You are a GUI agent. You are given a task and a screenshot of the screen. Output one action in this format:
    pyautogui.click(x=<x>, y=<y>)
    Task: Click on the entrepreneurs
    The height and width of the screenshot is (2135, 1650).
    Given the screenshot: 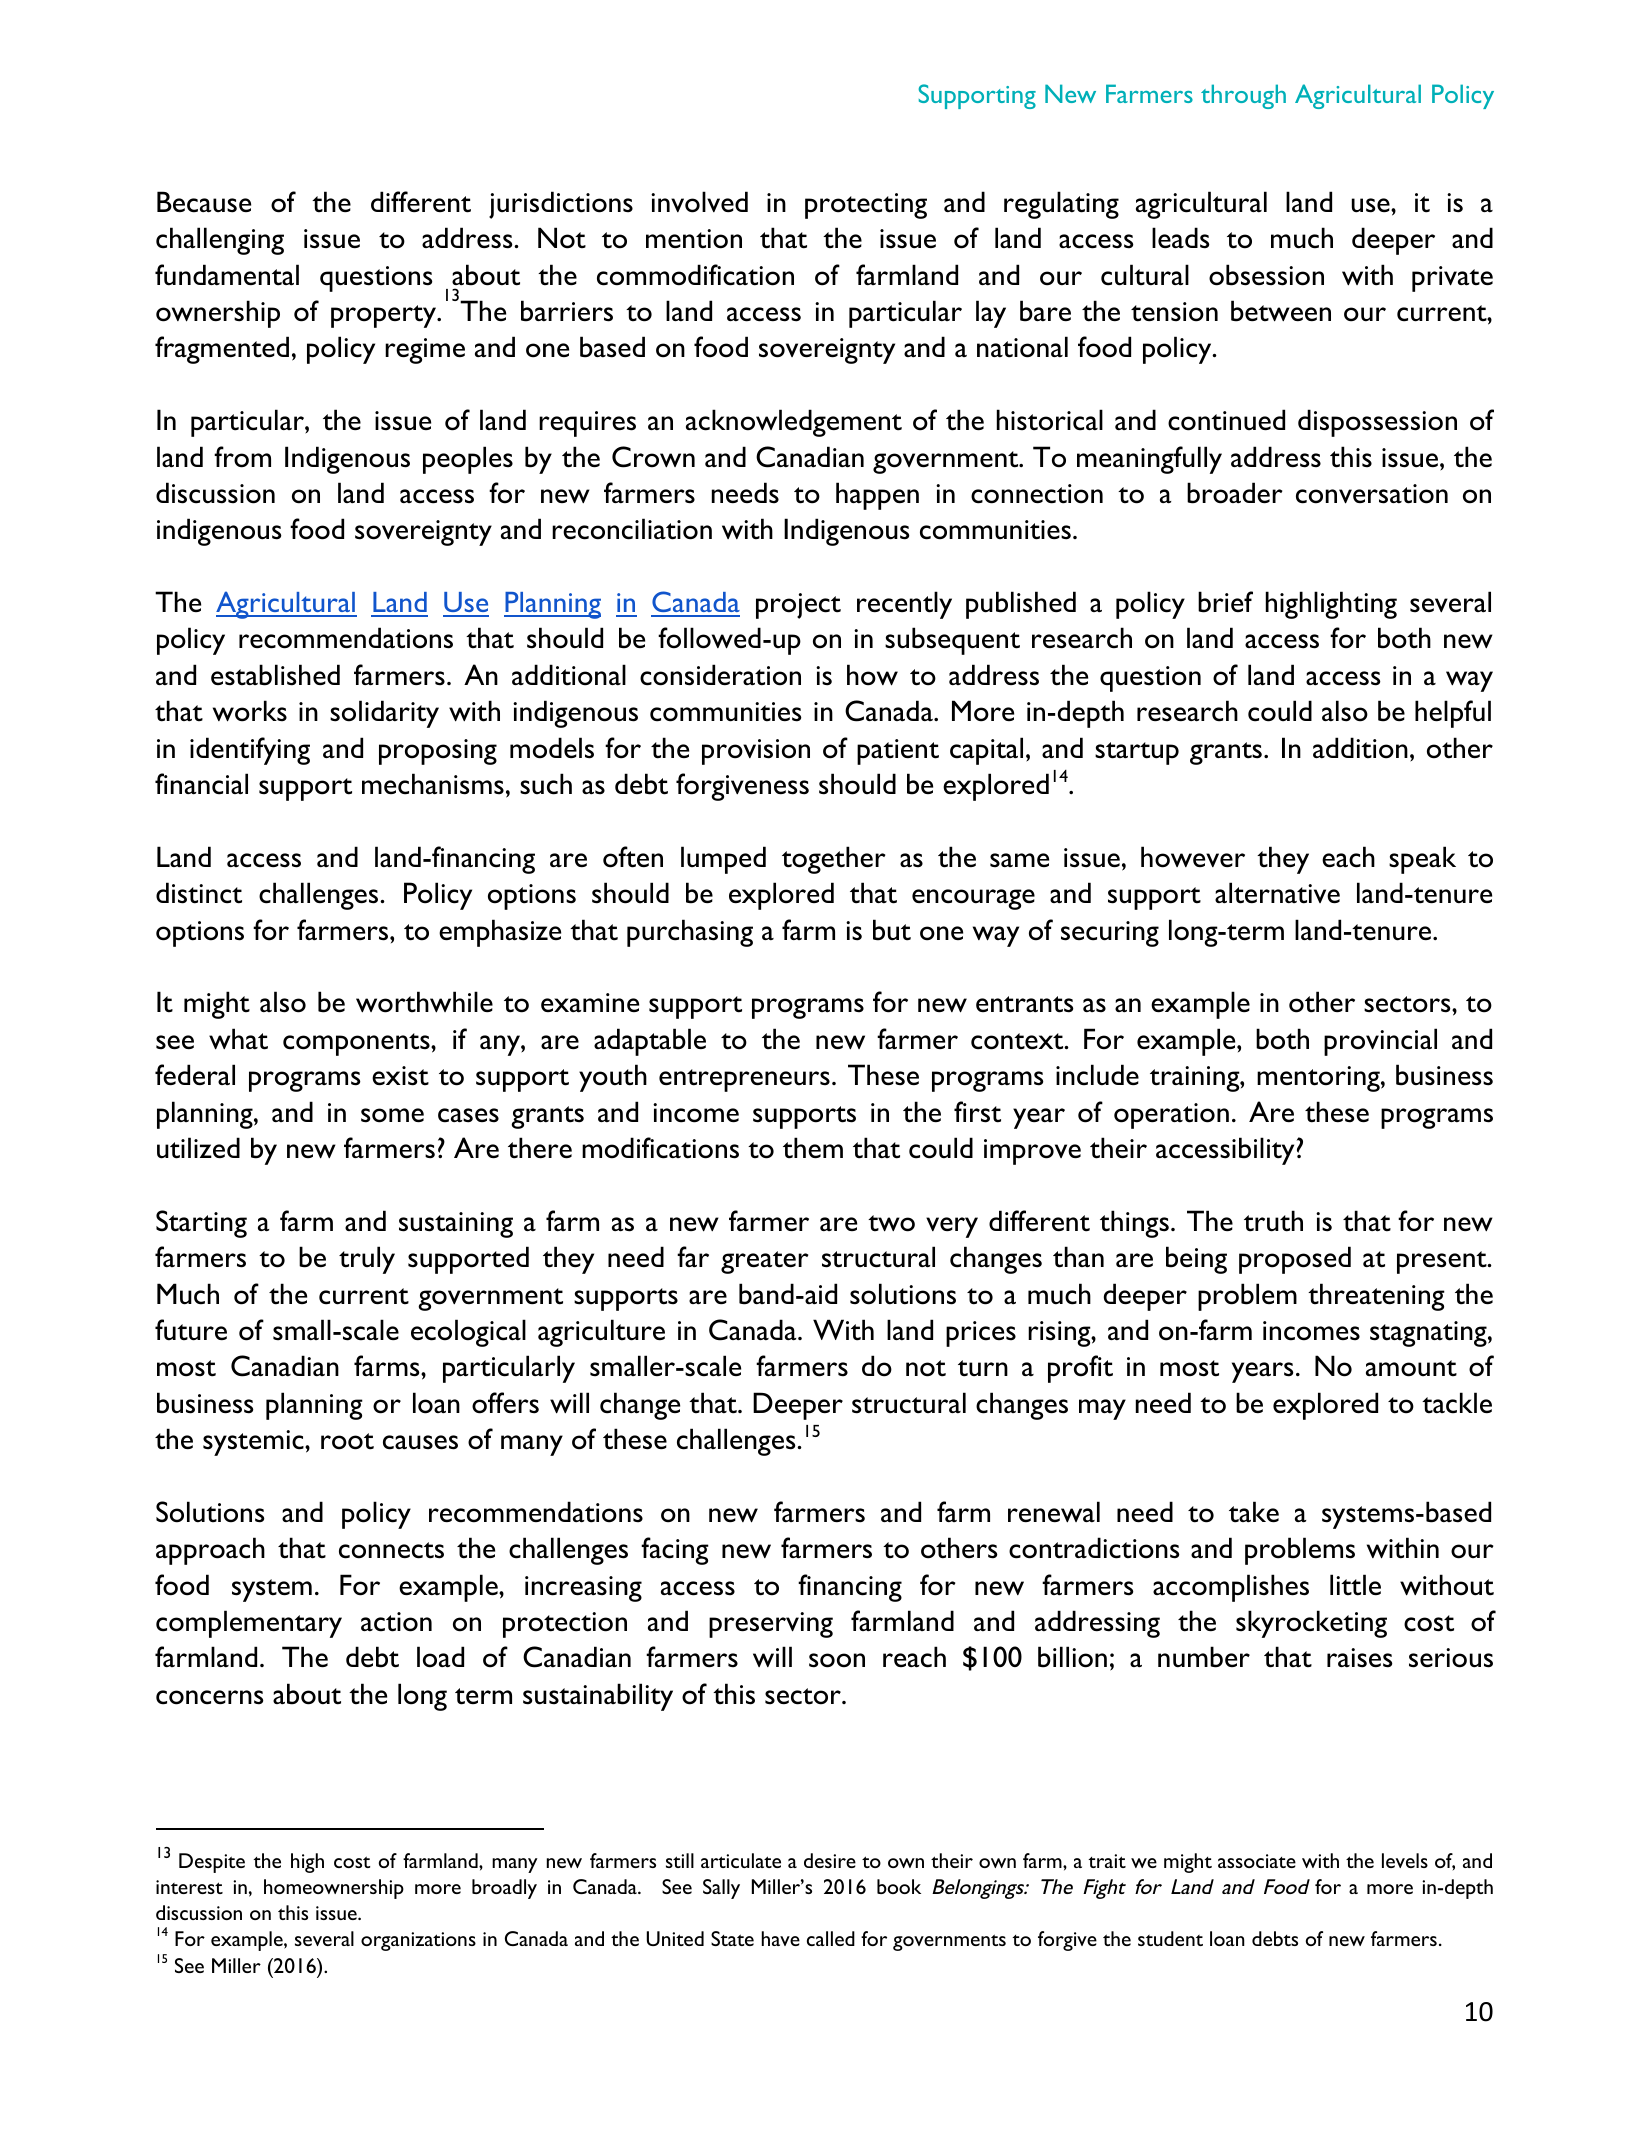 What is the action you would take?
    pyautogui.click(x=744, y=1080)
